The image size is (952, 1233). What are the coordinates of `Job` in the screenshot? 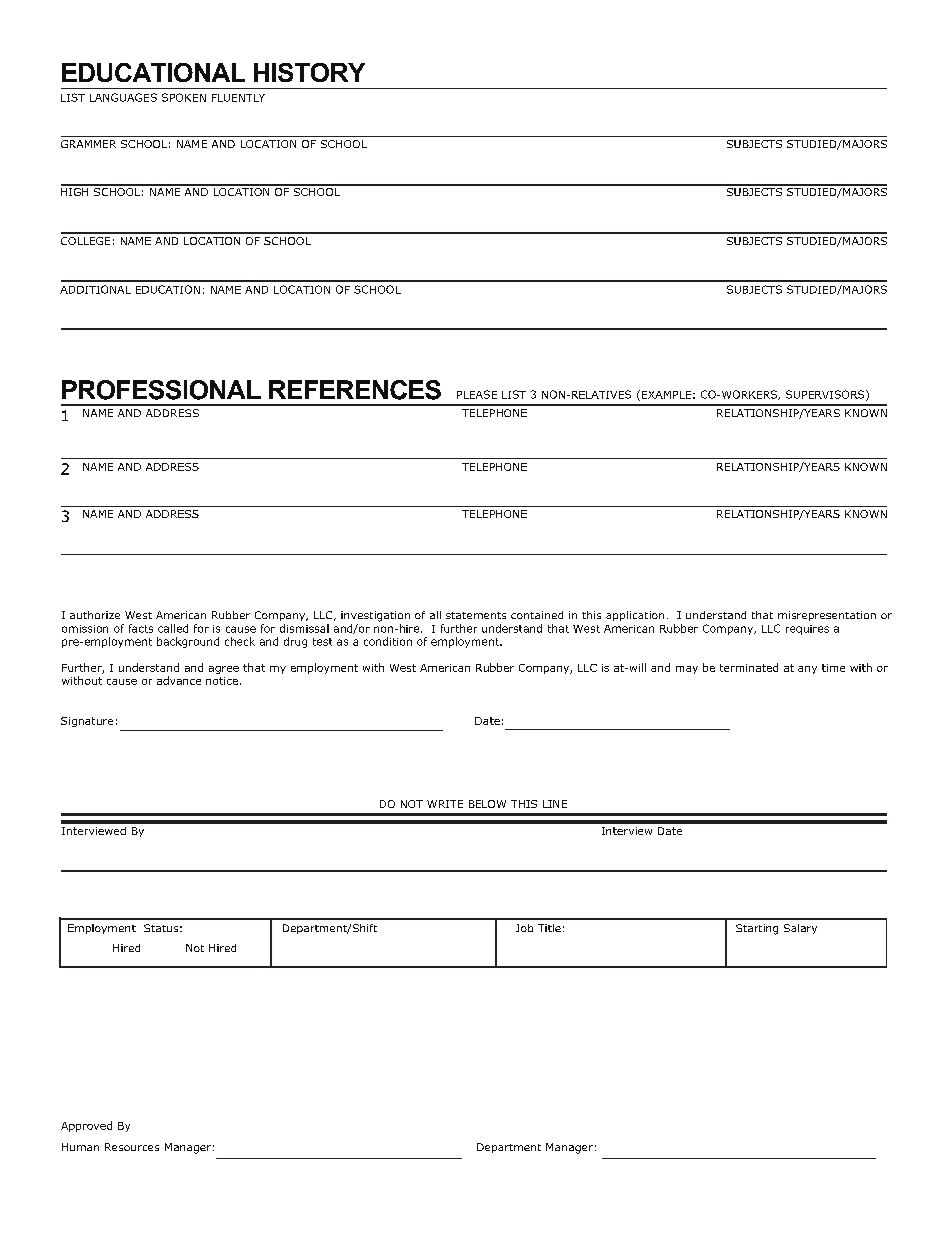 It's located at (524, 928).
